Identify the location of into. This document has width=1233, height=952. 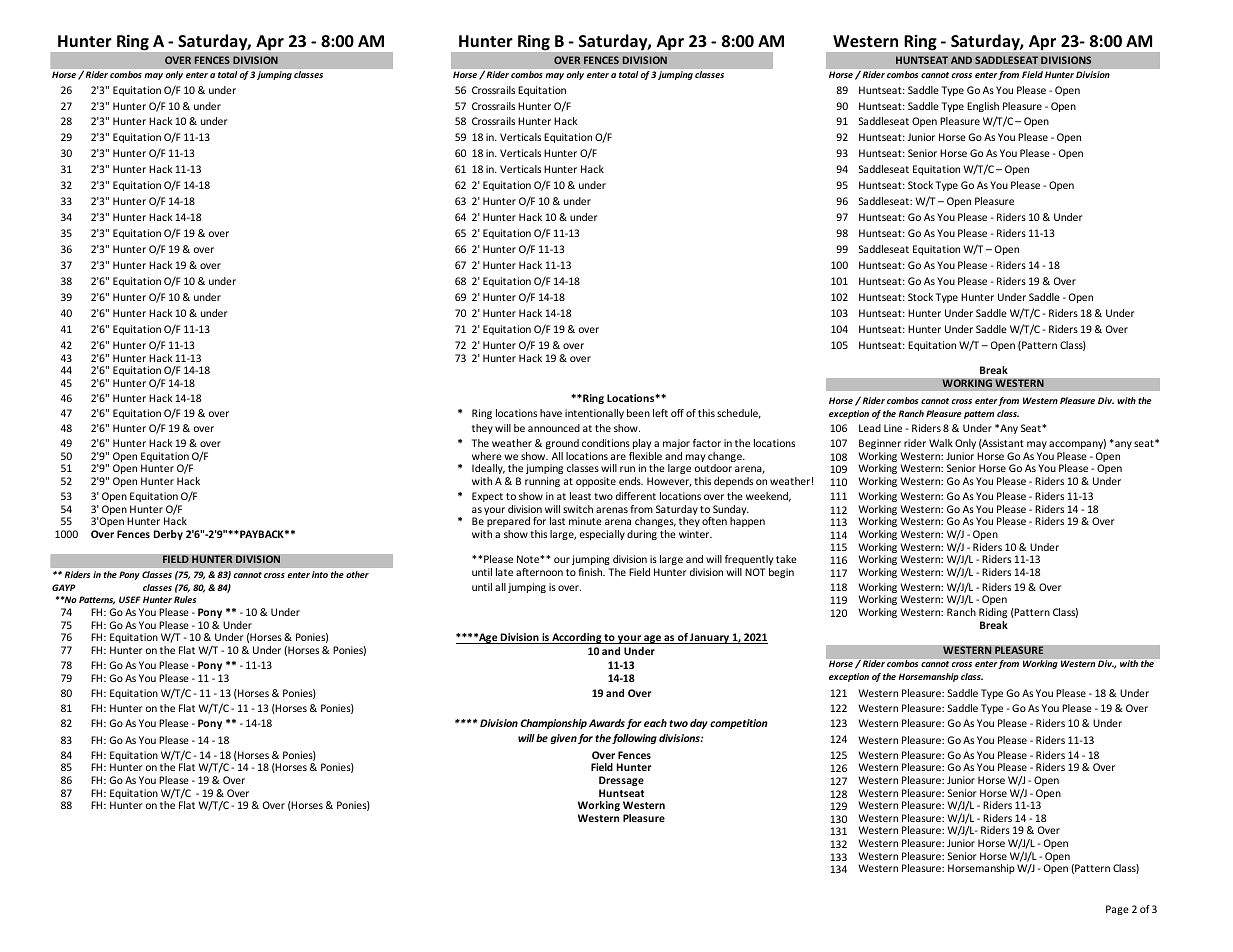
(320, 574).
